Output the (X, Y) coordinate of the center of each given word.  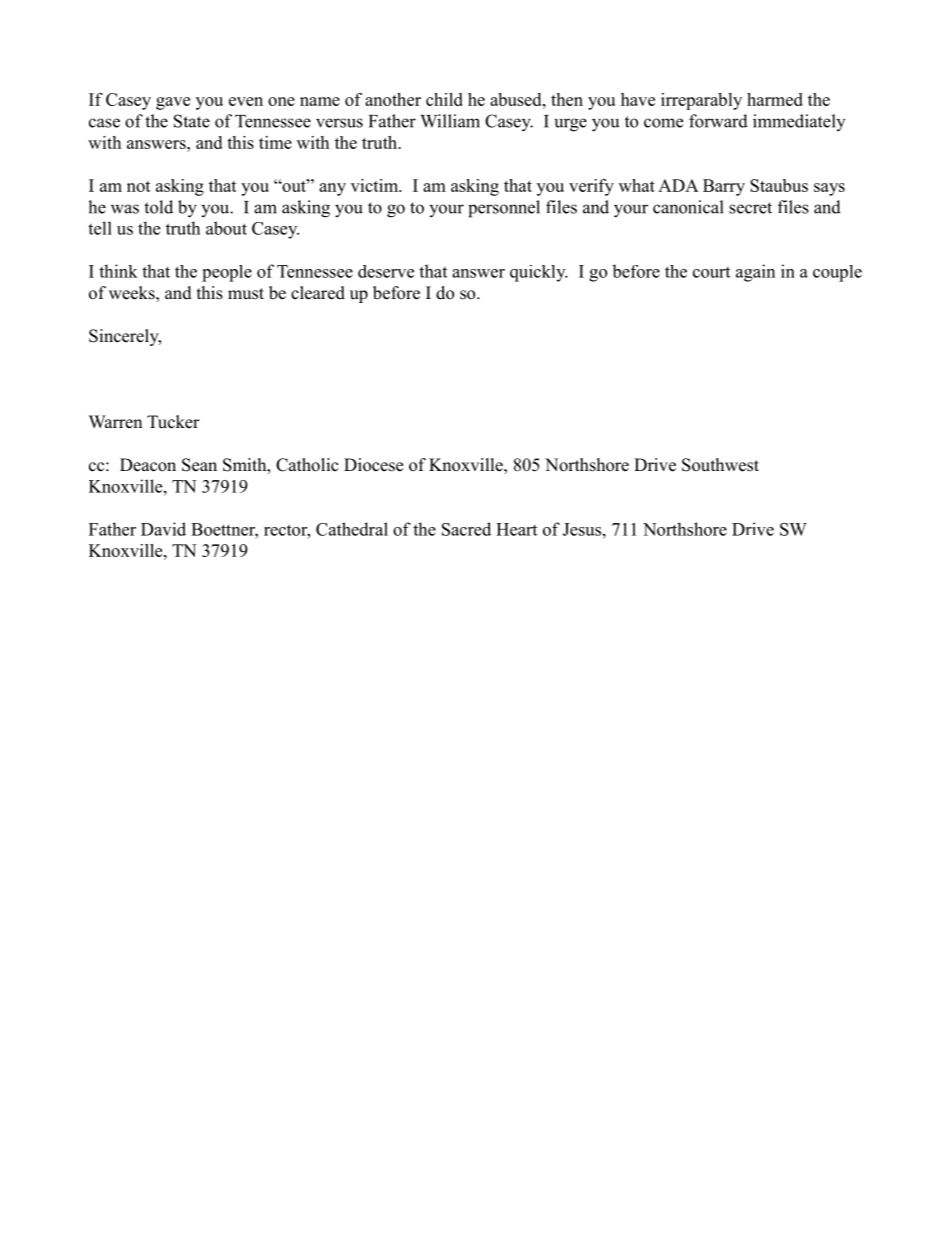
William (450, 121)
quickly (539, 273)
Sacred (466, 529)
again (755, 273)
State (192, 121)
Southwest (720, 465)
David (163, 529)
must (246, 294)
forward (718, 121)
